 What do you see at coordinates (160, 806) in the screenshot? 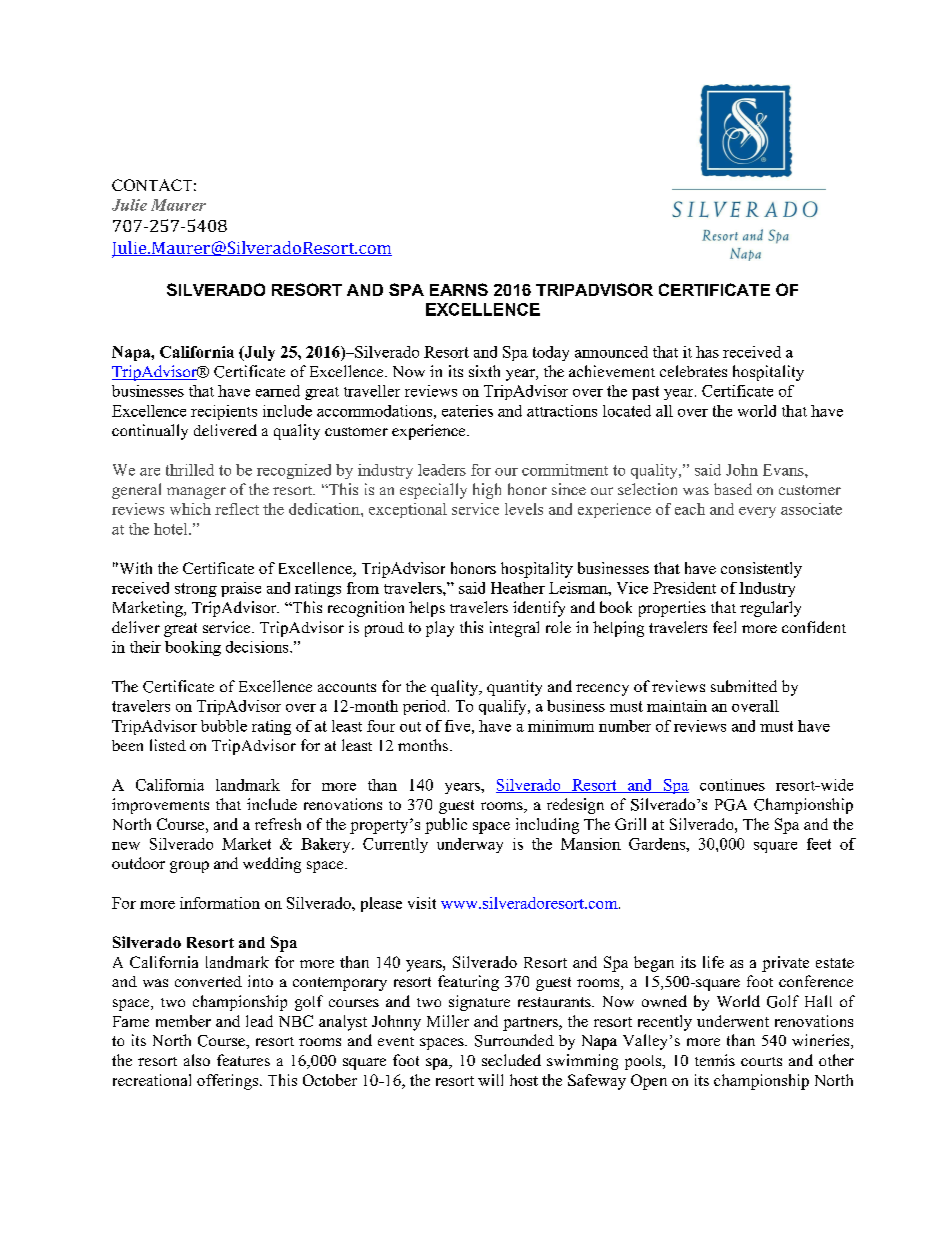
I see `improvements` at bounding box center [160, 806].
